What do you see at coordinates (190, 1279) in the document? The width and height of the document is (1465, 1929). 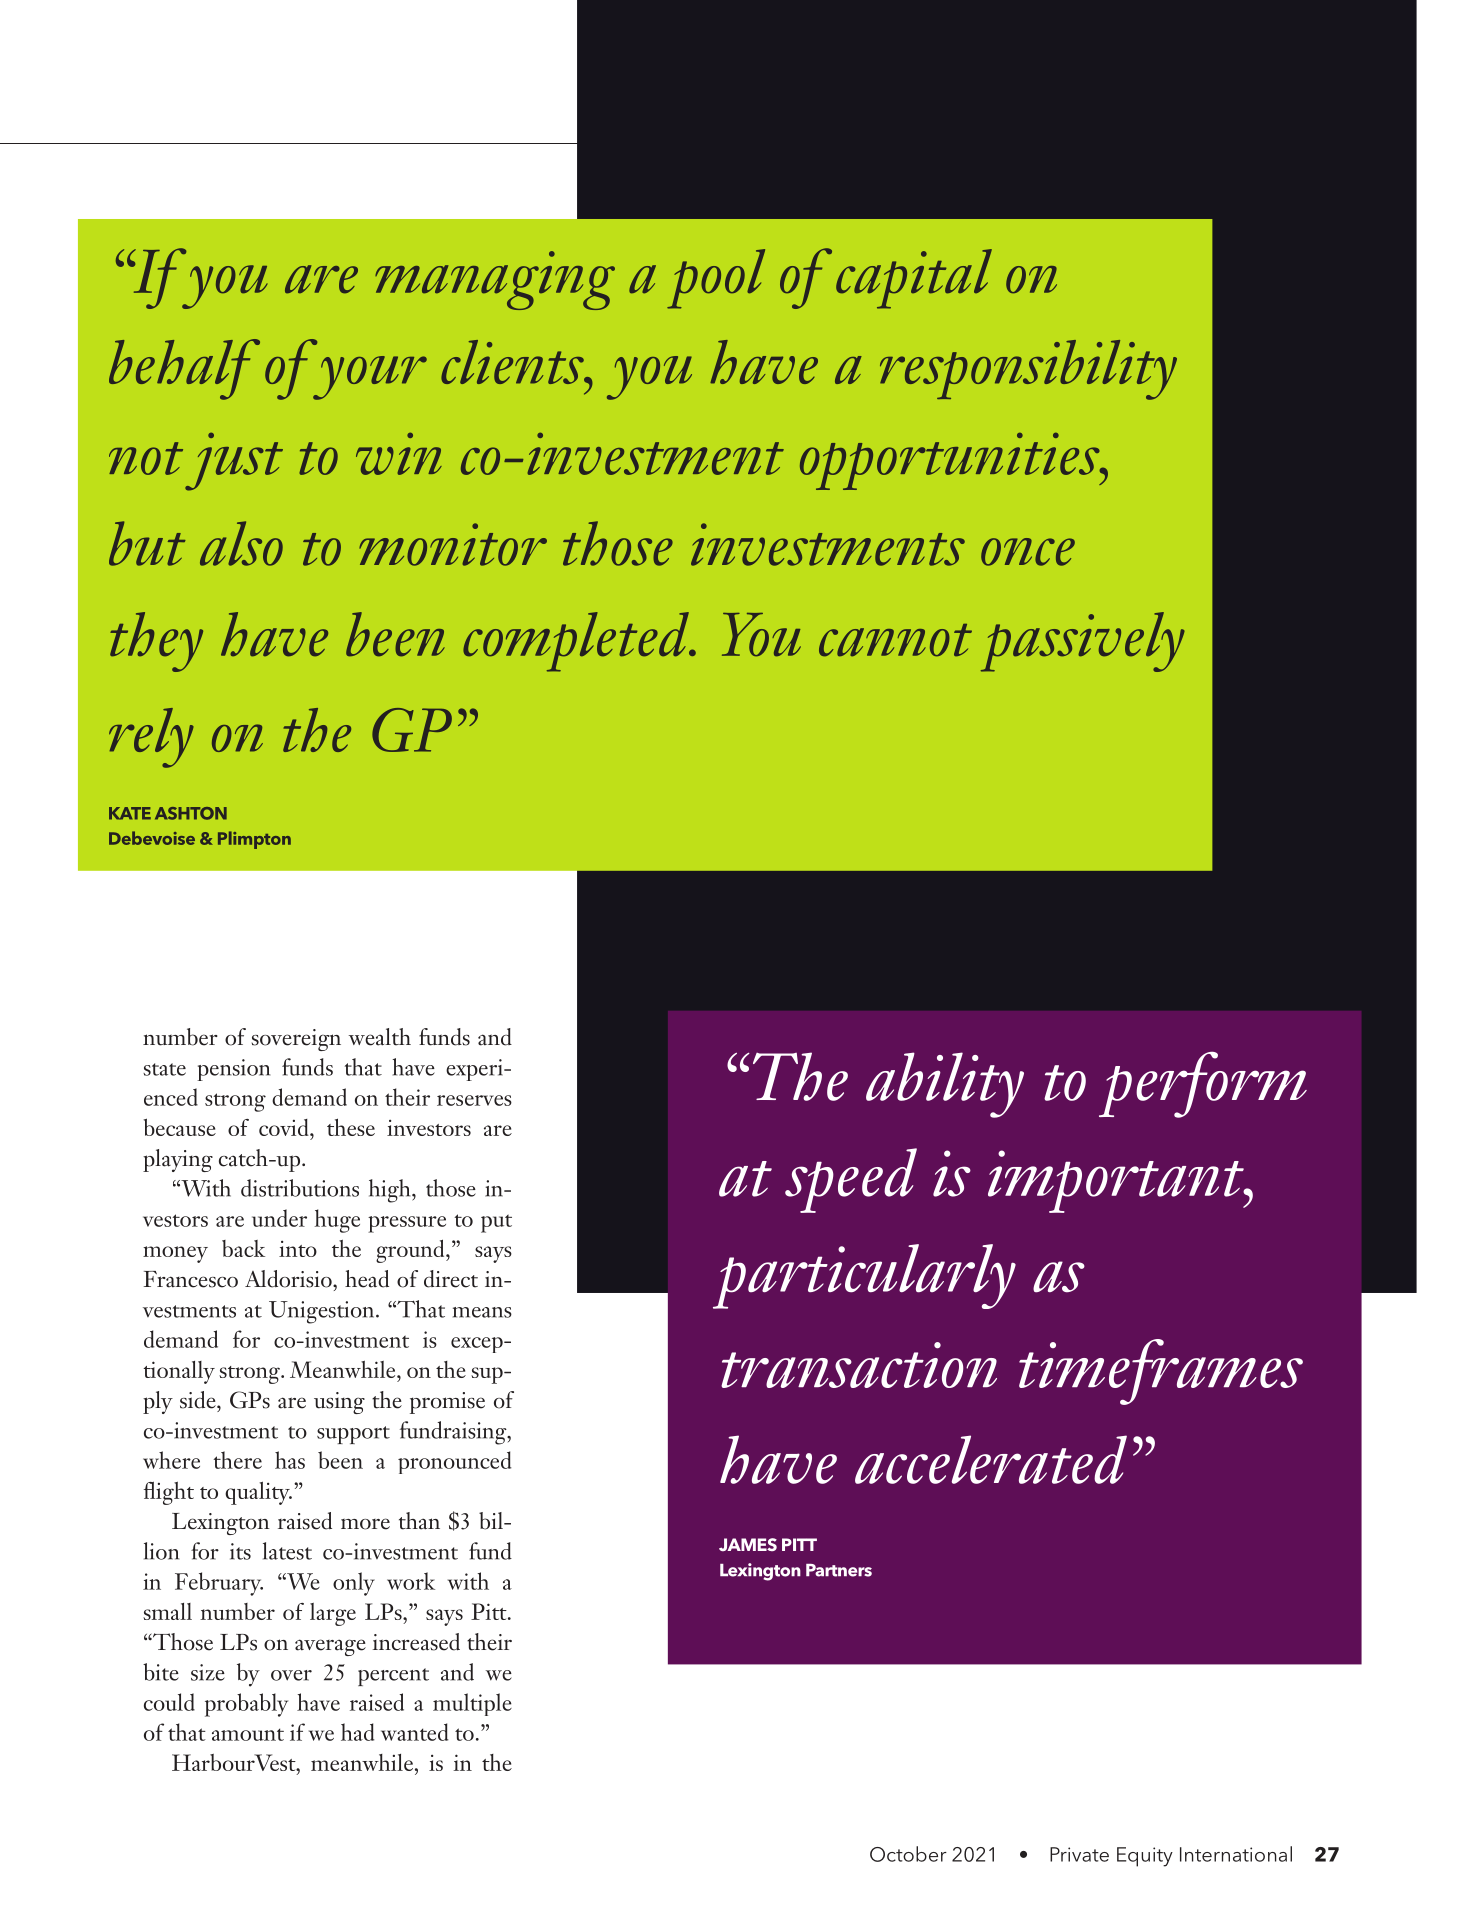 I see `Francesco` at bounding box center [190, 1279].
